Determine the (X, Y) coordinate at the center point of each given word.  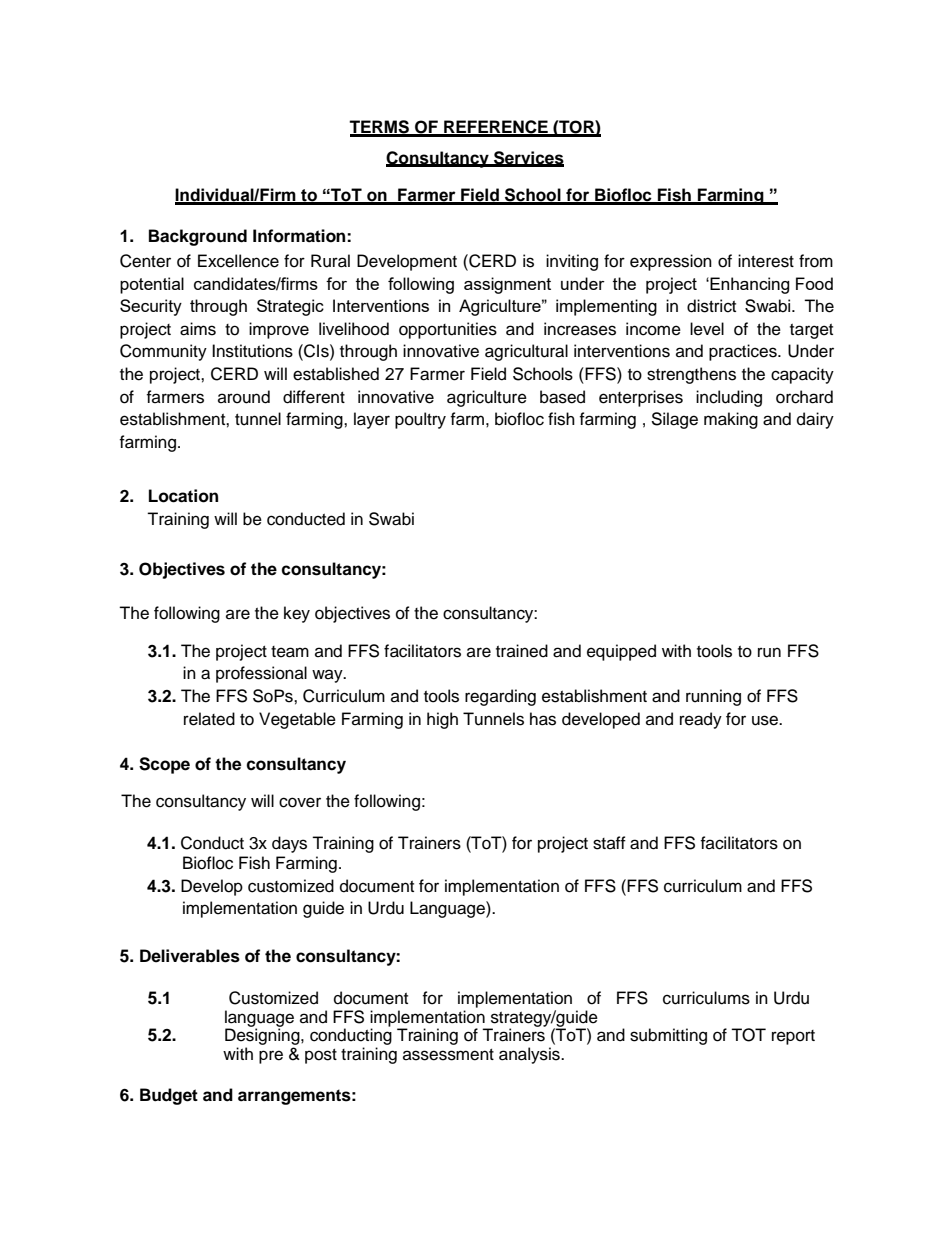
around (244, 397)
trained (522, 651)
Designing (263, 1038)
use (766, 720)
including (729, 398)
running (713, 697)
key (297, 614)
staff (609, 843)
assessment (448, 1055)
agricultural (526, 352)
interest (766, 261)
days (289, 844)
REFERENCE (496, 128)
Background (198, 237)
